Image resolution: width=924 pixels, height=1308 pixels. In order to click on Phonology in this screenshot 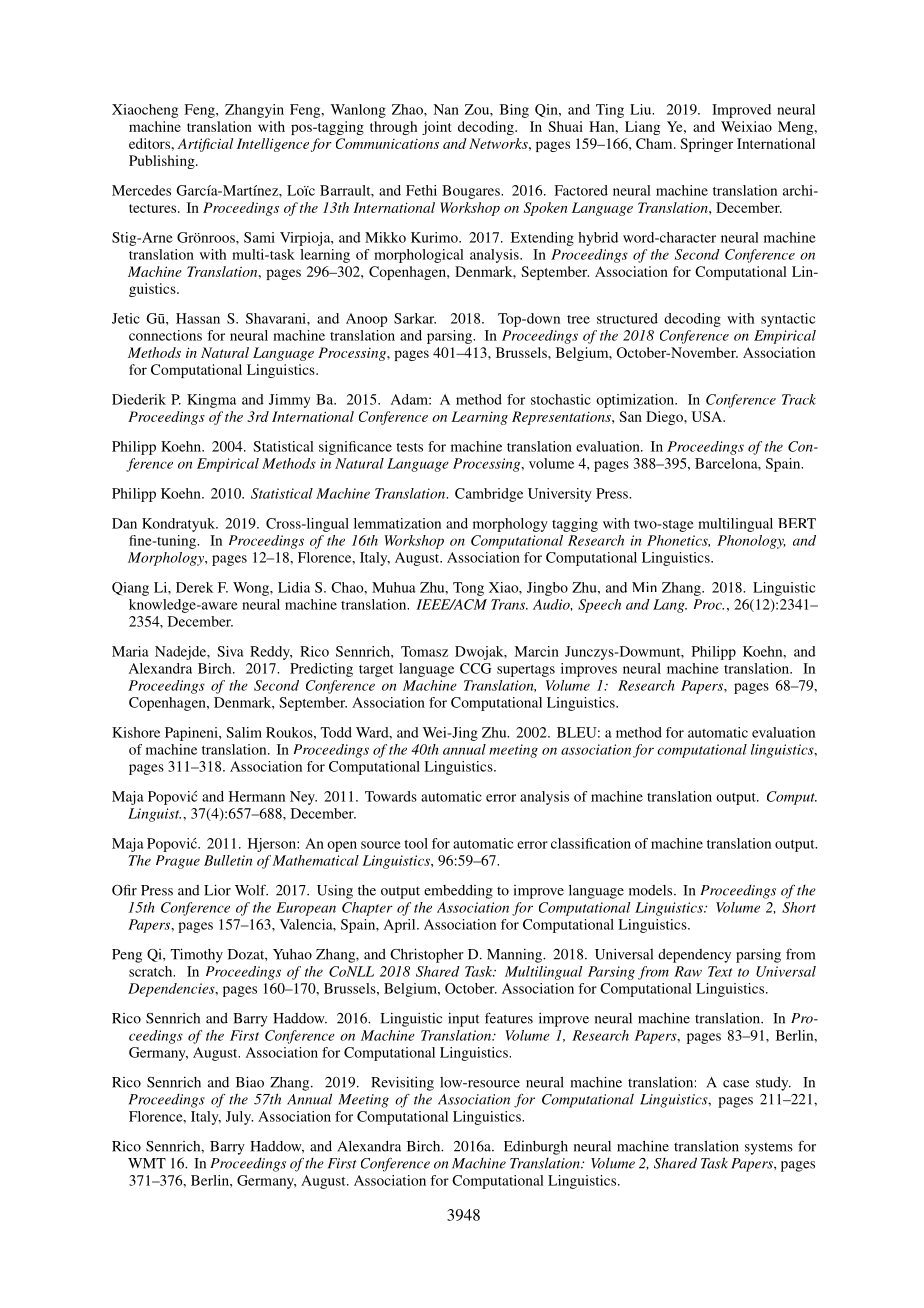, I will do `click(751, 542)`.
